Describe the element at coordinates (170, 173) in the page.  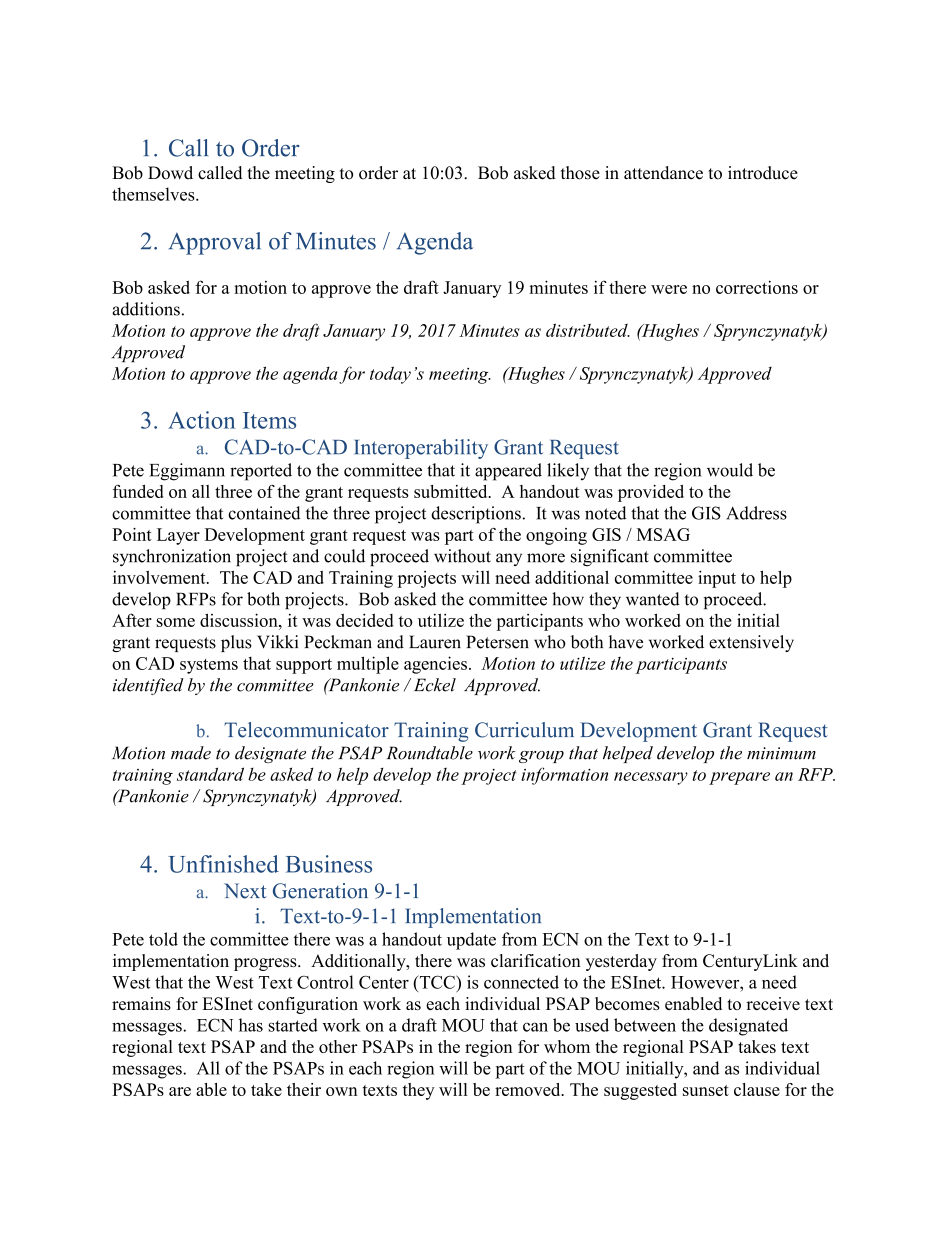
I see `Dowd` at that location.
